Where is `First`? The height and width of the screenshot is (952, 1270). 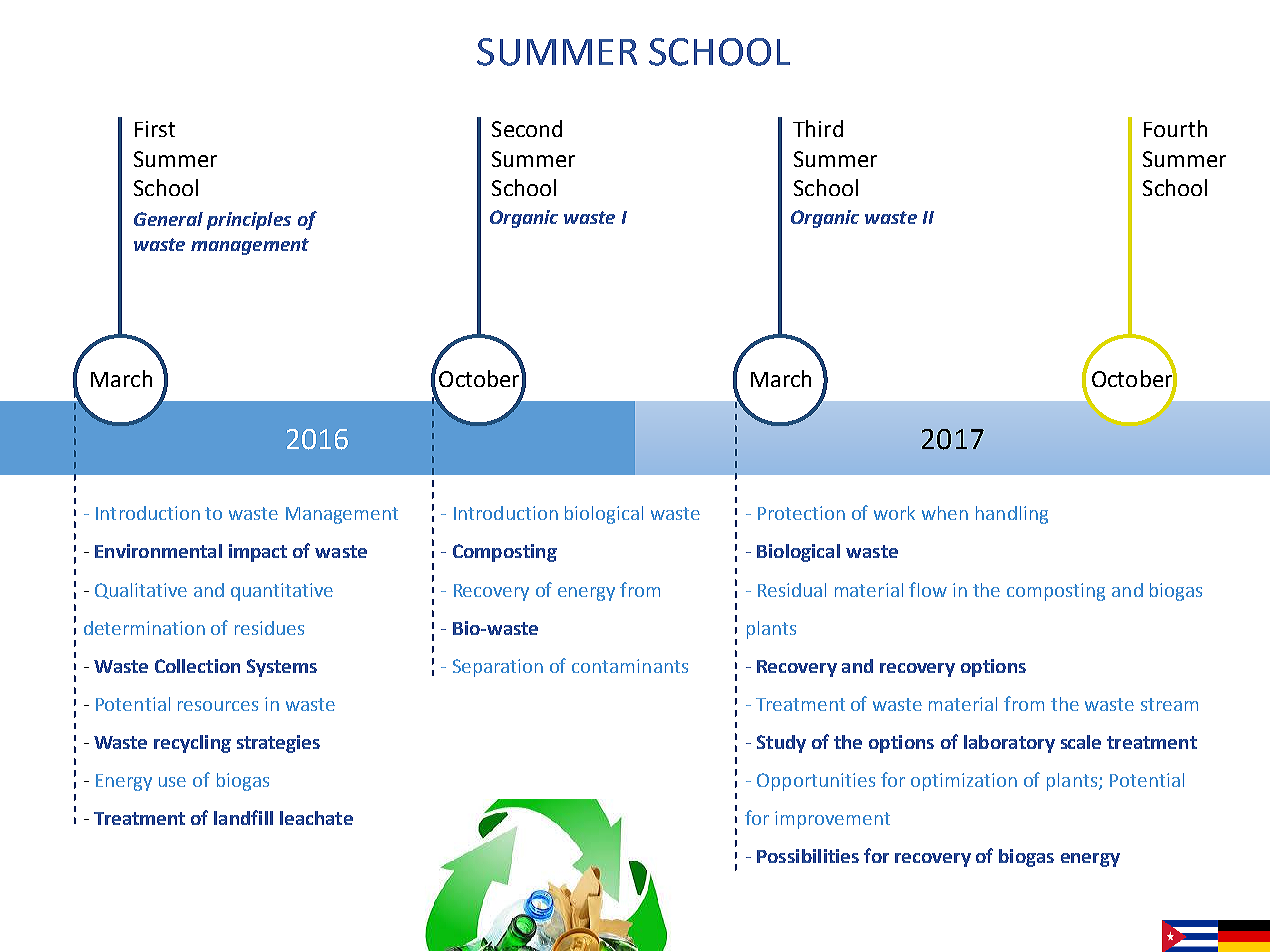
First is located at coordinates (155, 129).
